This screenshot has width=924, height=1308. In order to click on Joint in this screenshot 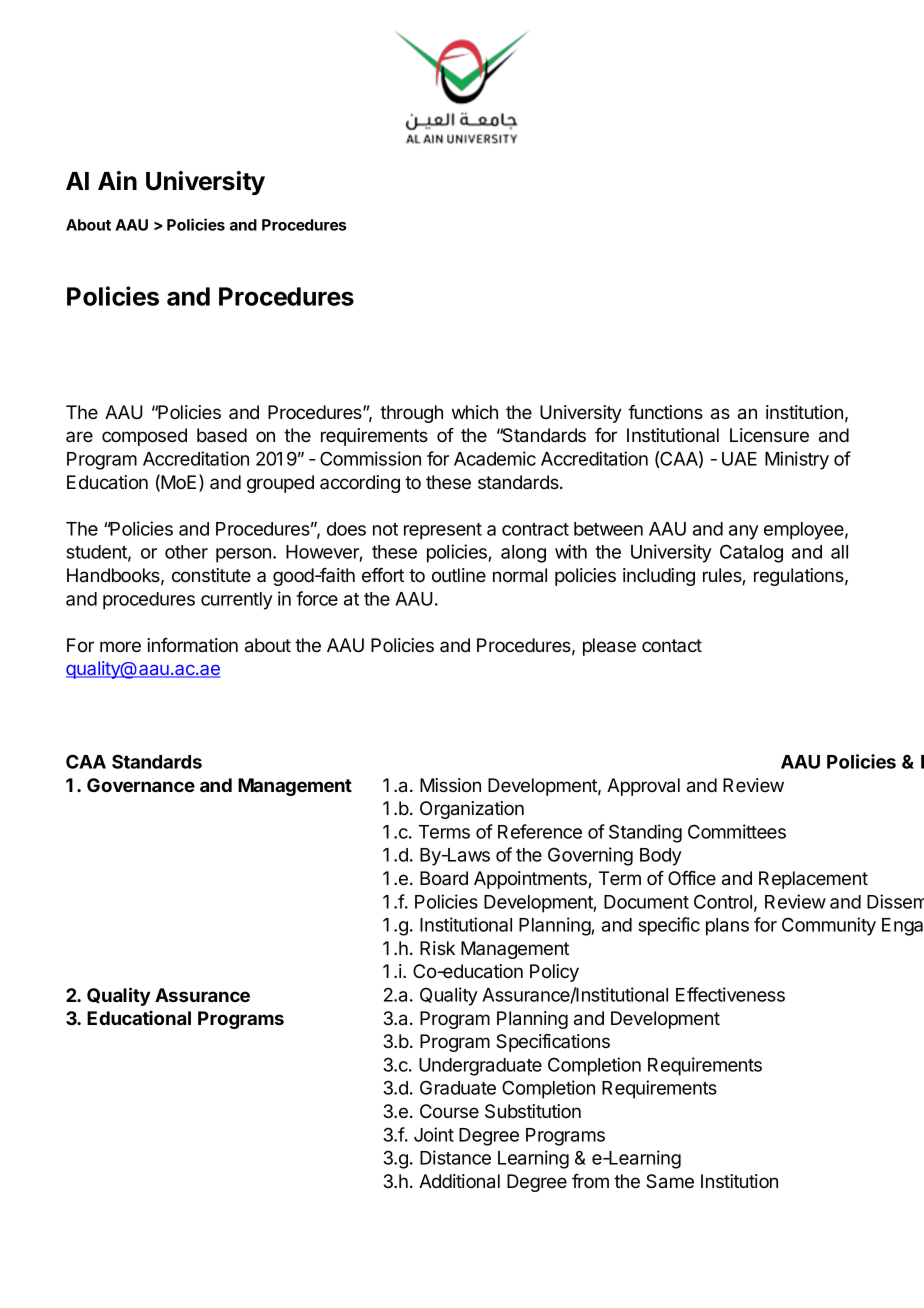, I will do `click(434, 1134)`.
